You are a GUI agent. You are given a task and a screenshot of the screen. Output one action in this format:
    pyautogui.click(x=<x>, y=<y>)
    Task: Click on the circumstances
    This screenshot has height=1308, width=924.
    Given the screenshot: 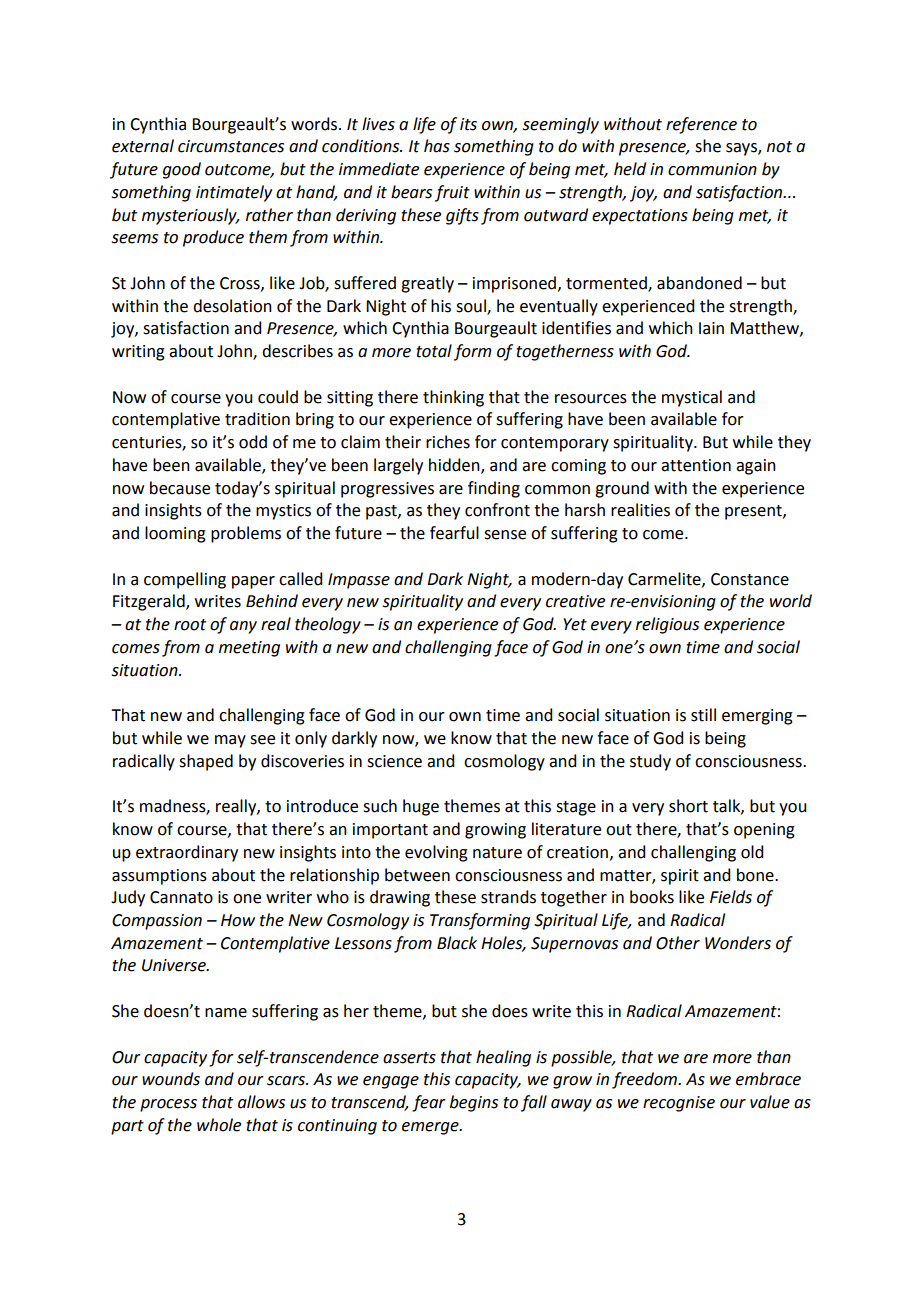 What is the action you would take?
    pyautogui.click(x=231, y=146)
